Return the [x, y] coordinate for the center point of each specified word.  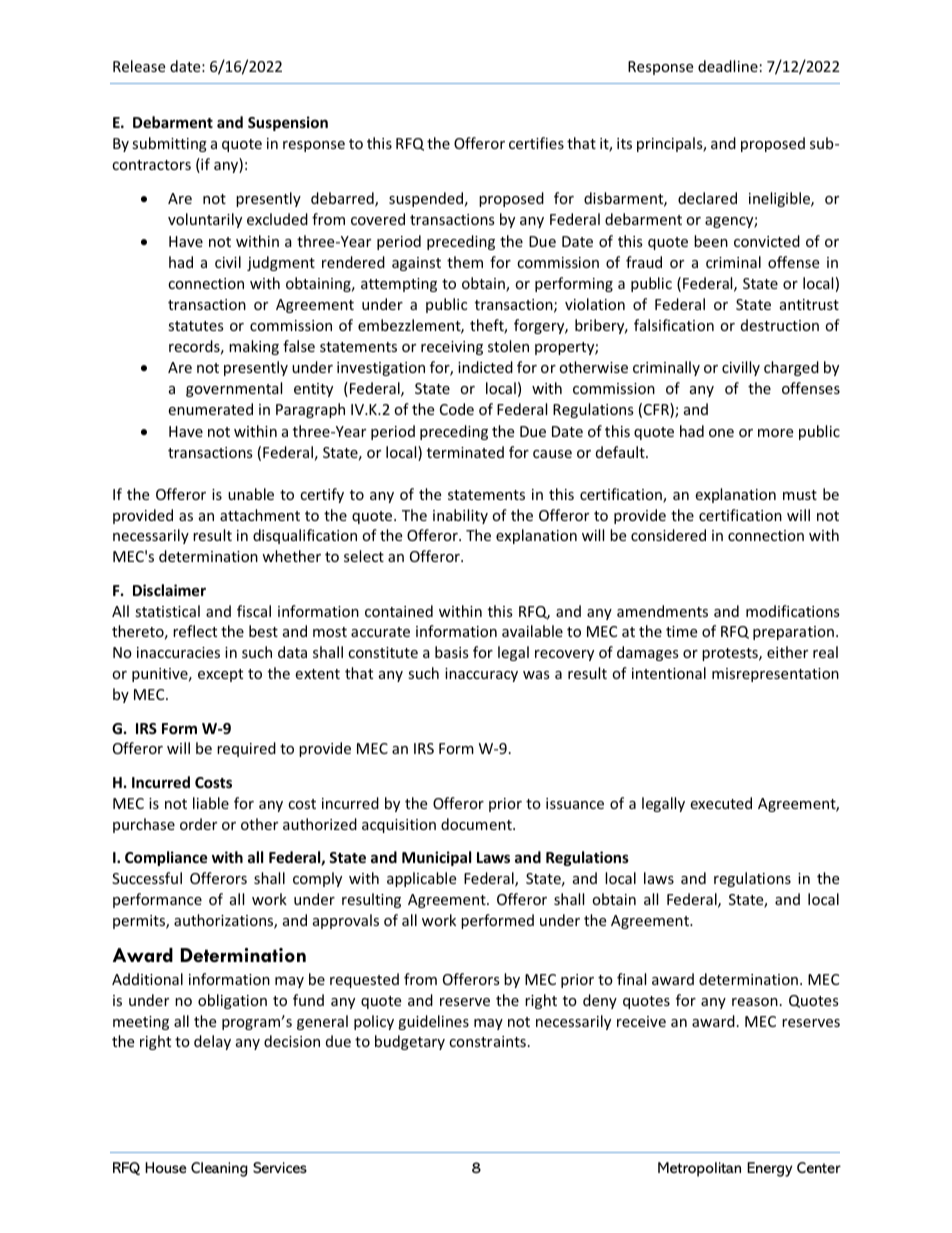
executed [721, 803]
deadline [728, 66]
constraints [487, 1041]
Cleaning [219, 1169]
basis [452, 652]
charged [791, 368]
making [254, 347]
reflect [195, 631]
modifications [793, 611]
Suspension [288, 123]
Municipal [436, 858]
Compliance [166, 858]
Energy [769, 1169]
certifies [536, 143]
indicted [485, 367]
